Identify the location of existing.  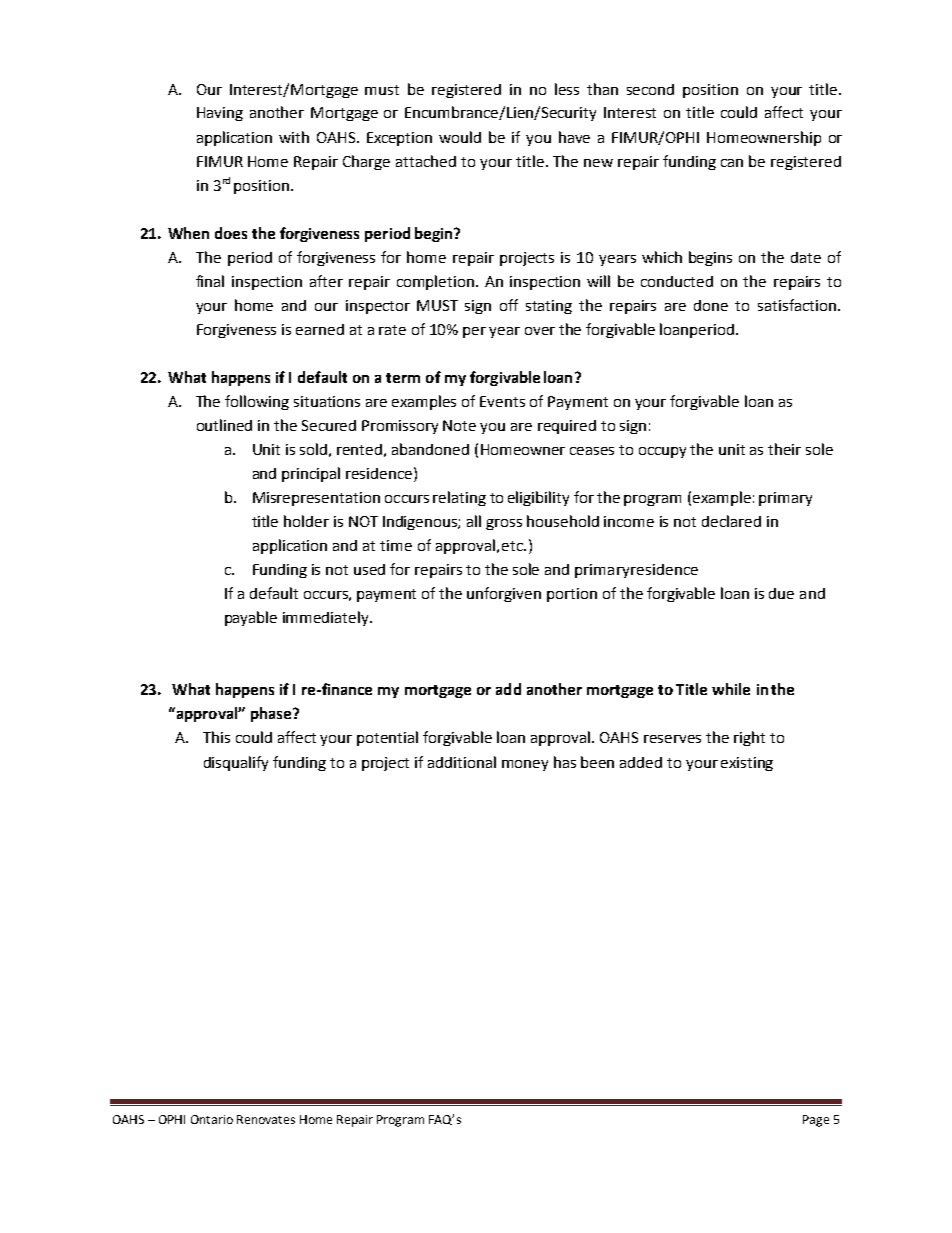
(747, 764).
